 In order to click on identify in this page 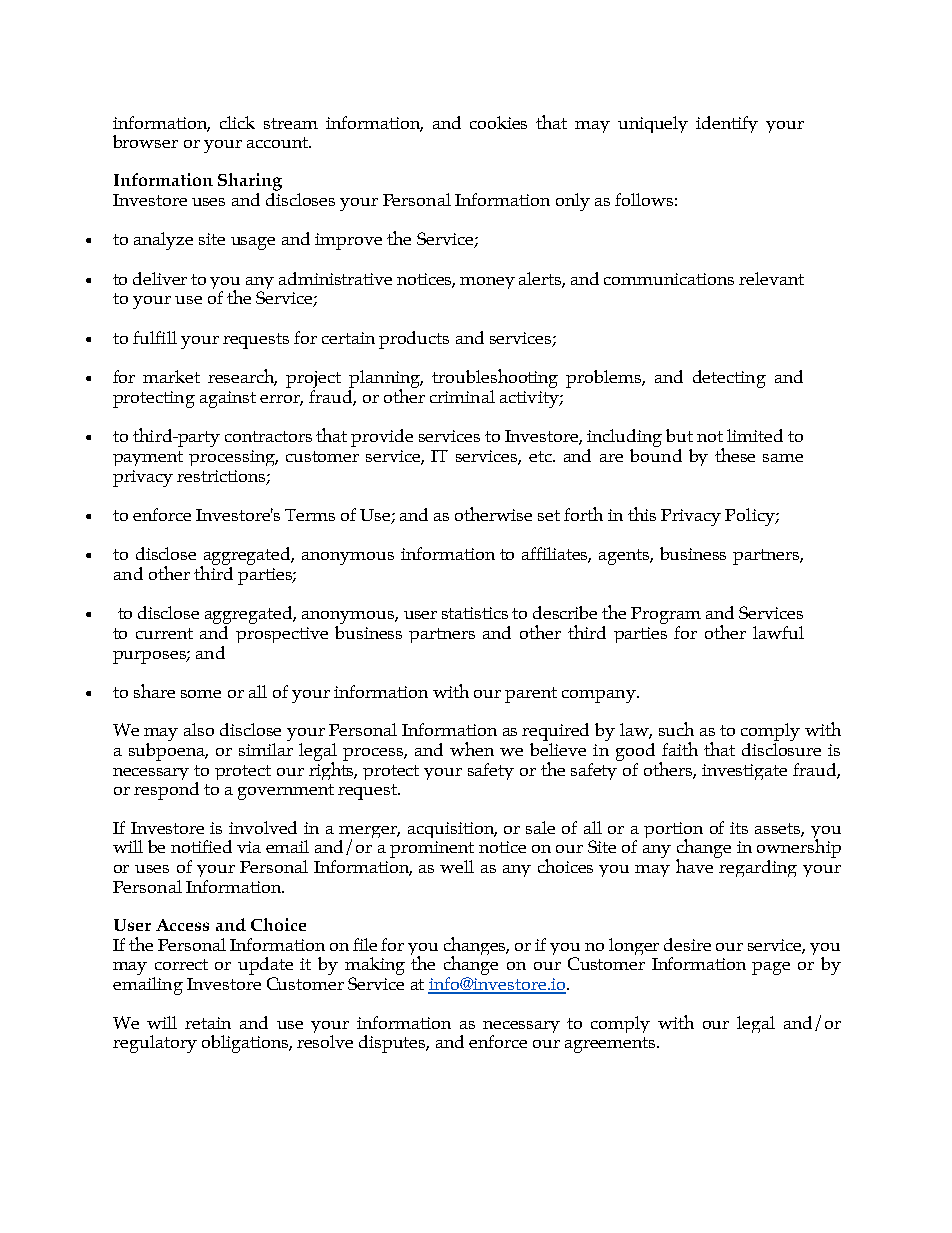, I will do `click(727, 124)`.
